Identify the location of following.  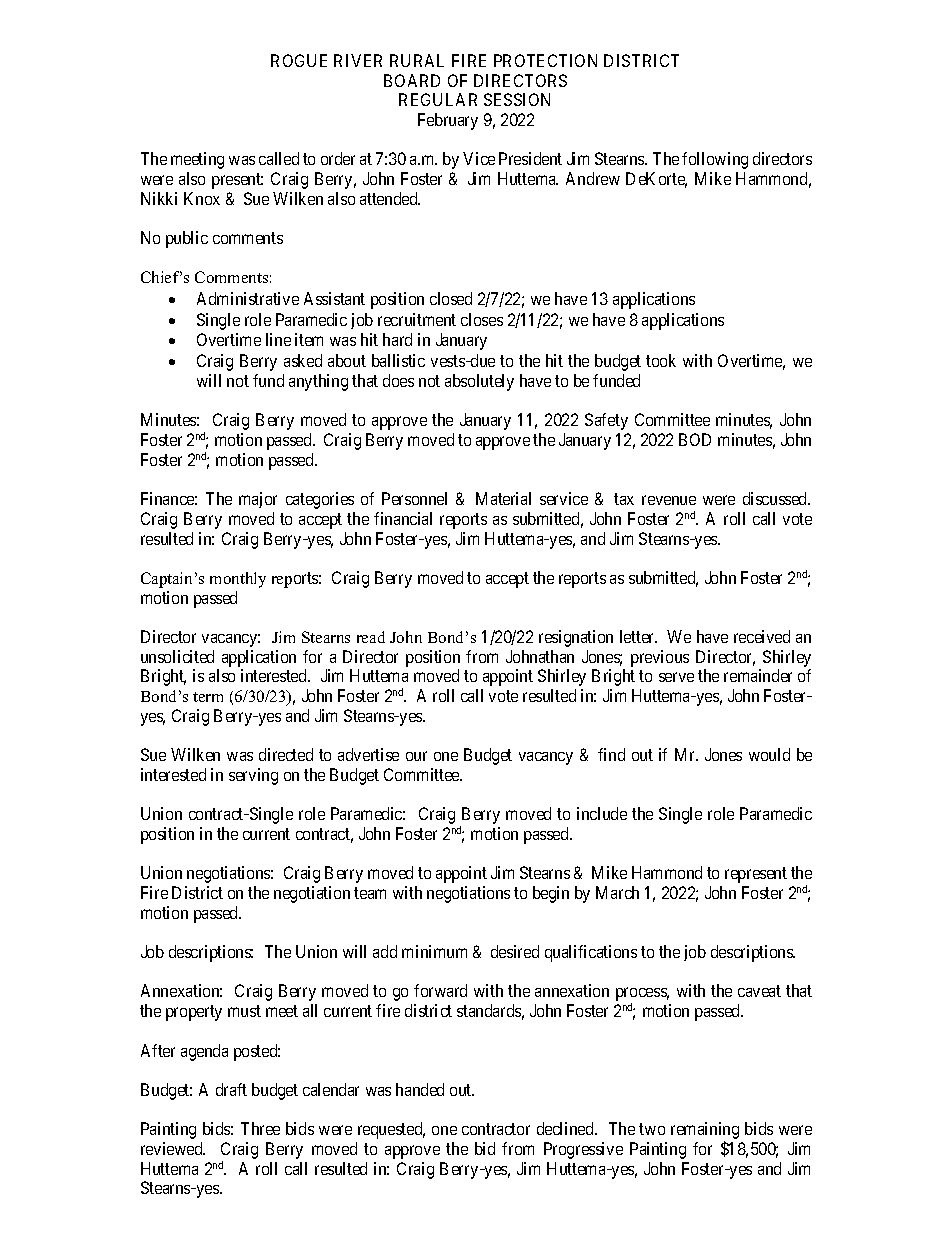
(715, 160).
